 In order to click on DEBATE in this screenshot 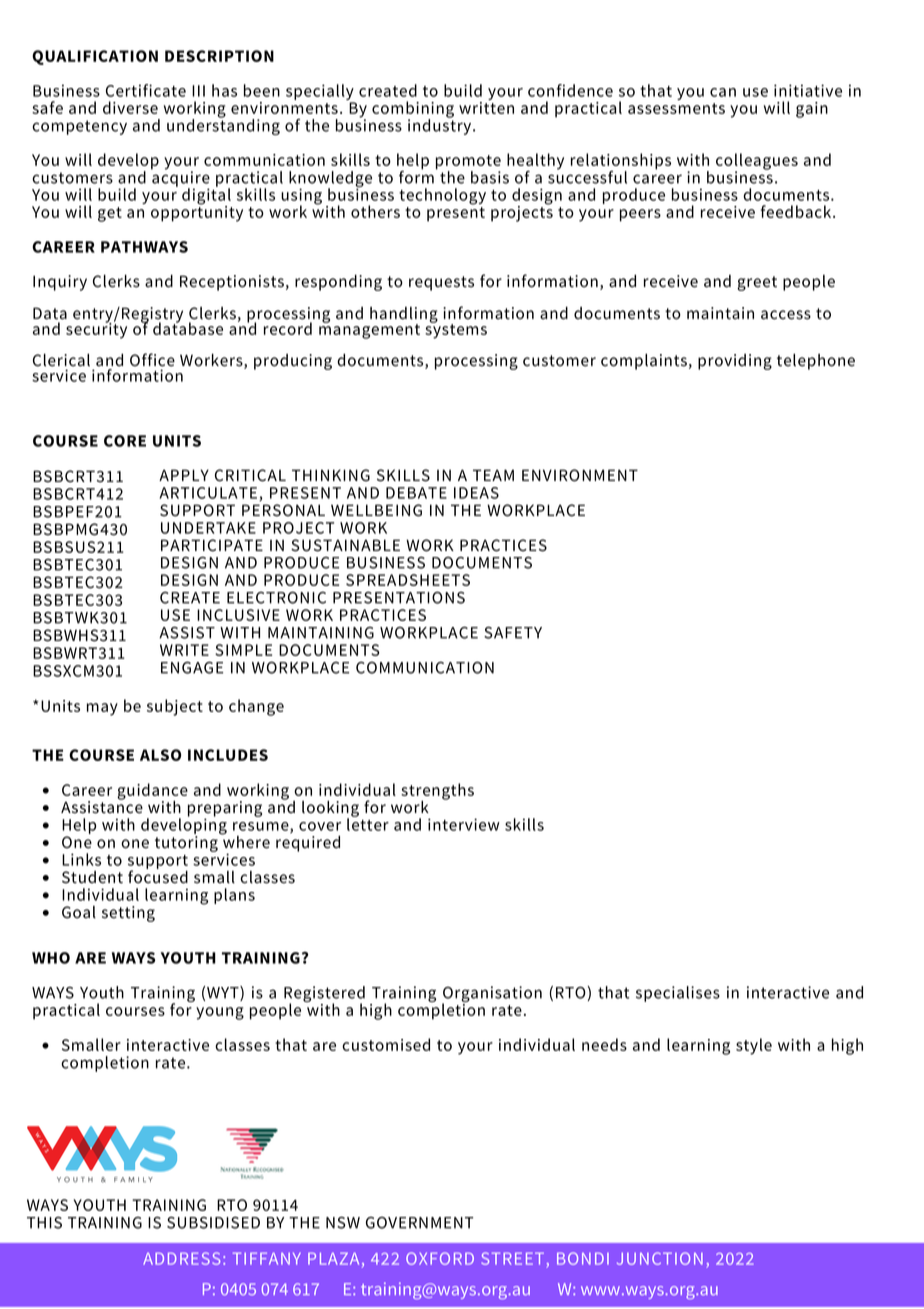, I will do `click(416, 493)`.
